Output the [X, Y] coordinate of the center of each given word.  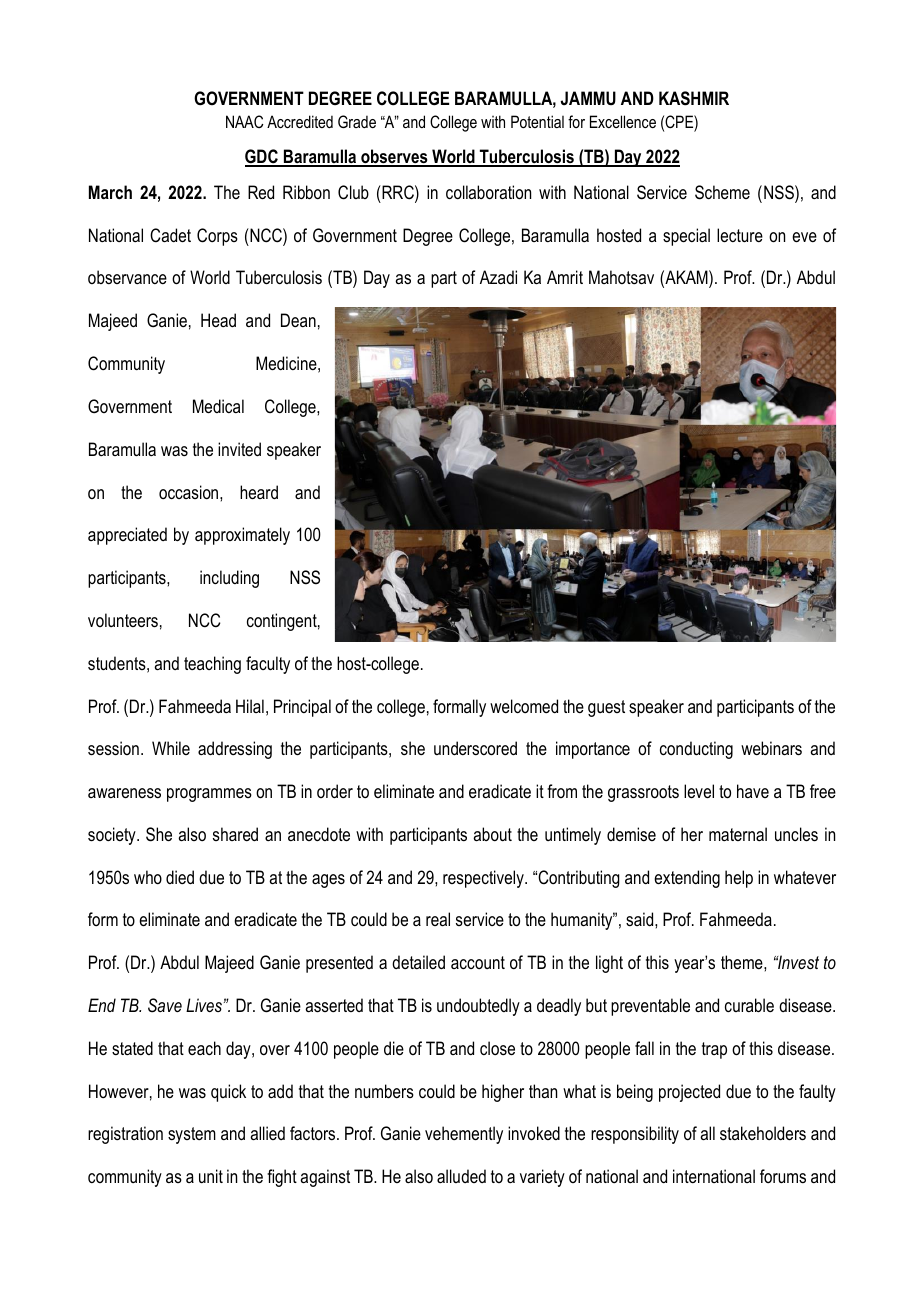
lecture [740, 235]
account [478, 962]
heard [259, 492]
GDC [262, 157]
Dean [298, 320]
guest [606, 708]
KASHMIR [694, 98]
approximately [242, 536]
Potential [537, 121]
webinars [771, 748]
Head [218, 320]
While [171, 748]
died [180, 877]
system [192, 1135]
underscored [475, 748]
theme [743, 962]
